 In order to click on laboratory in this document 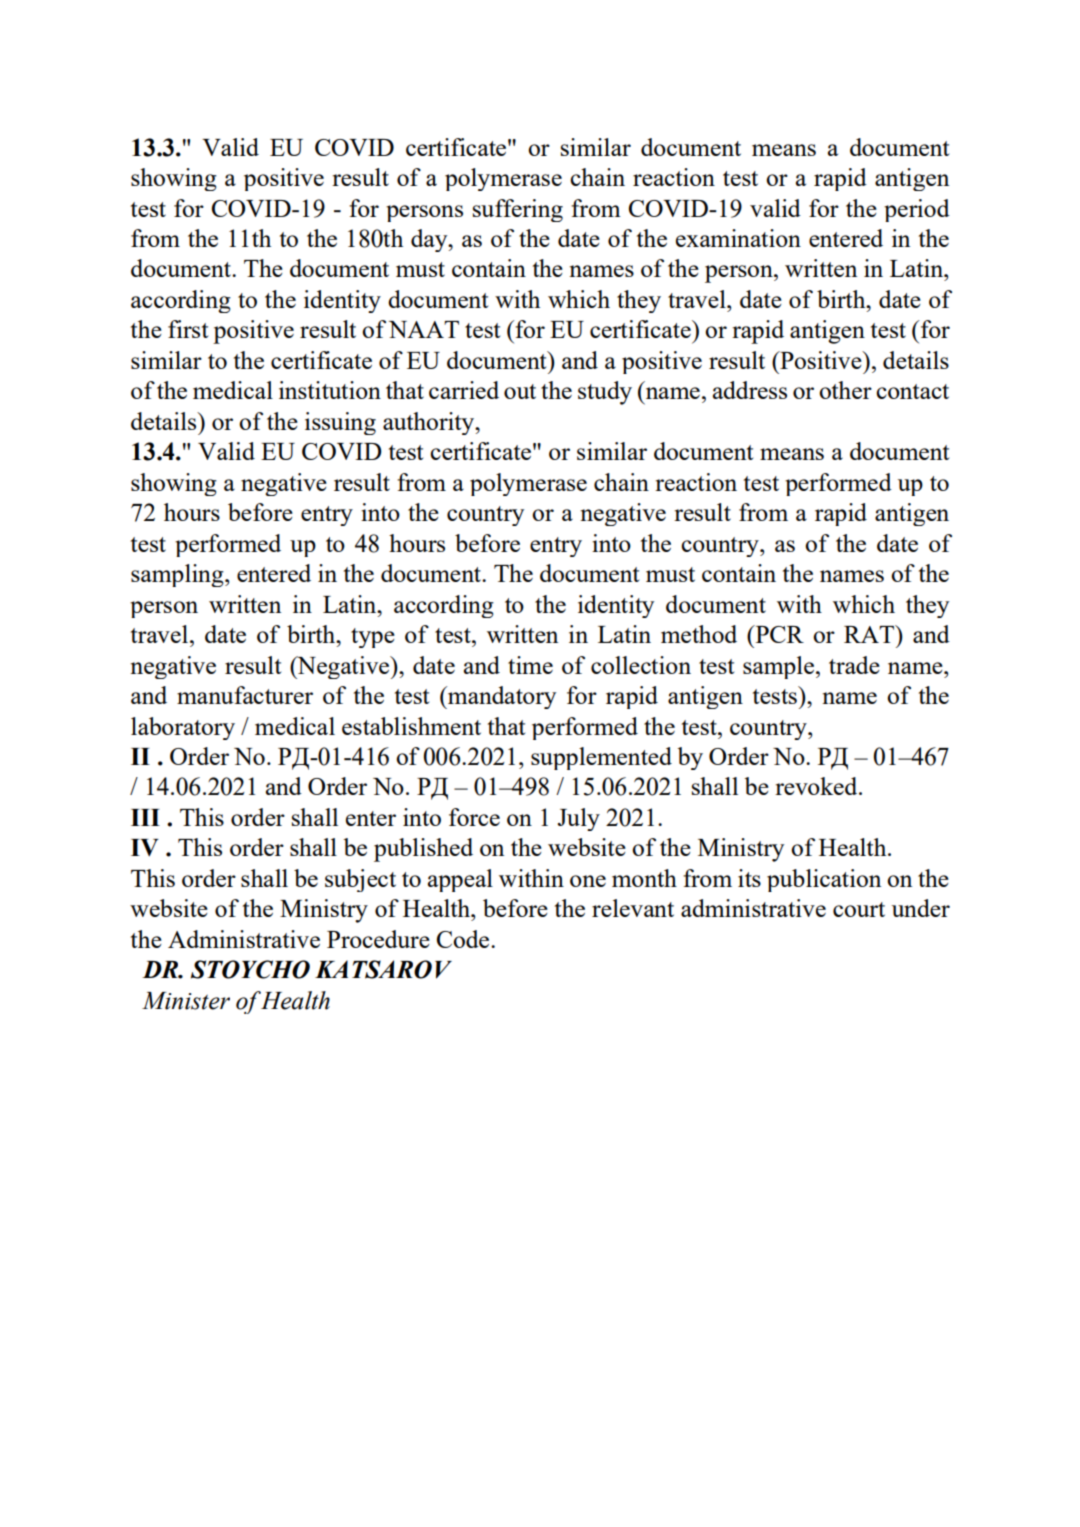, I will do `click(183, 728)`.
